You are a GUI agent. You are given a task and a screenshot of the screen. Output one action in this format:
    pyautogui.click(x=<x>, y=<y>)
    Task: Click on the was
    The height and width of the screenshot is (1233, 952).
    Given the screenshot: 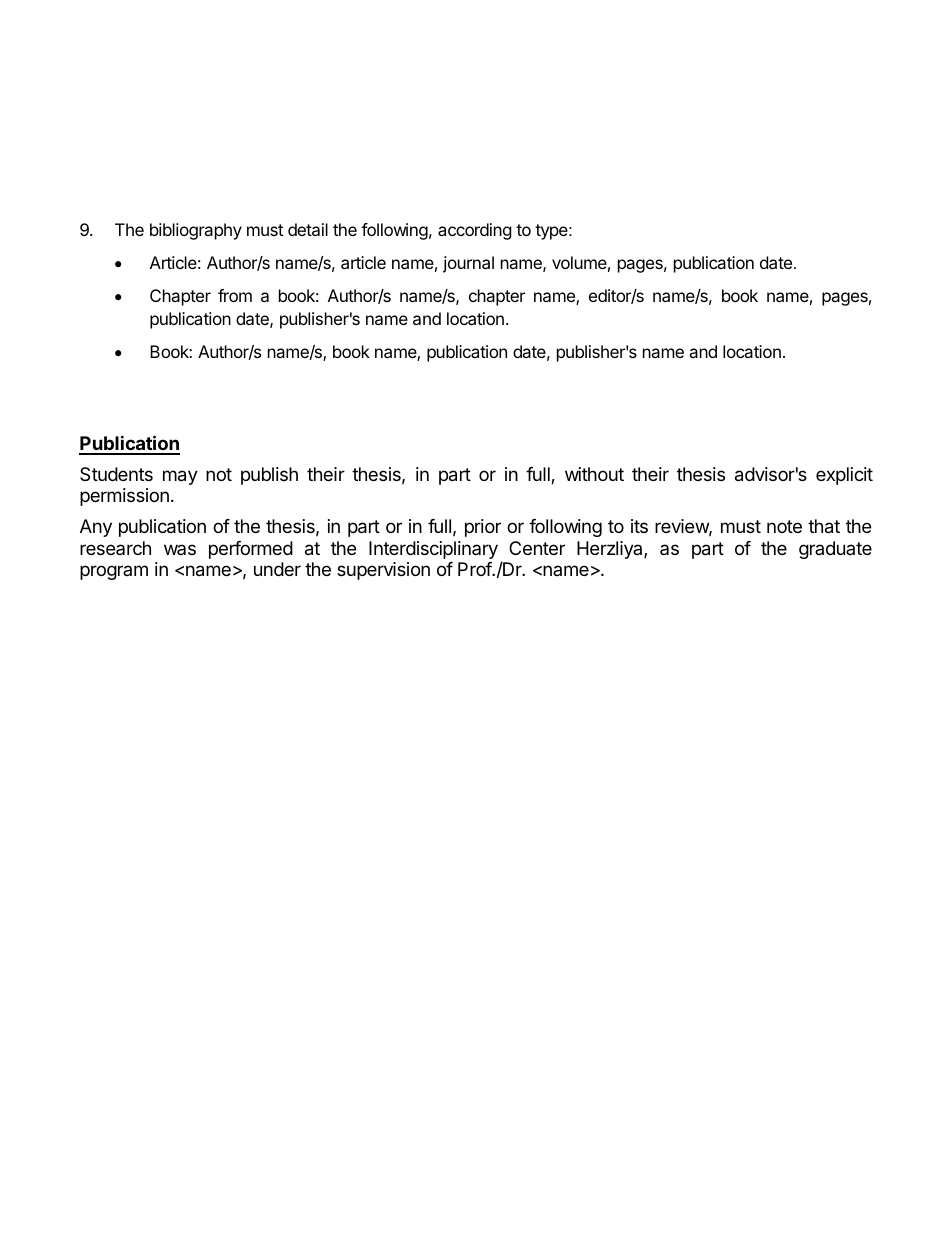 What is the action you would take?
    pyautogui.click(x=180, y=549)
